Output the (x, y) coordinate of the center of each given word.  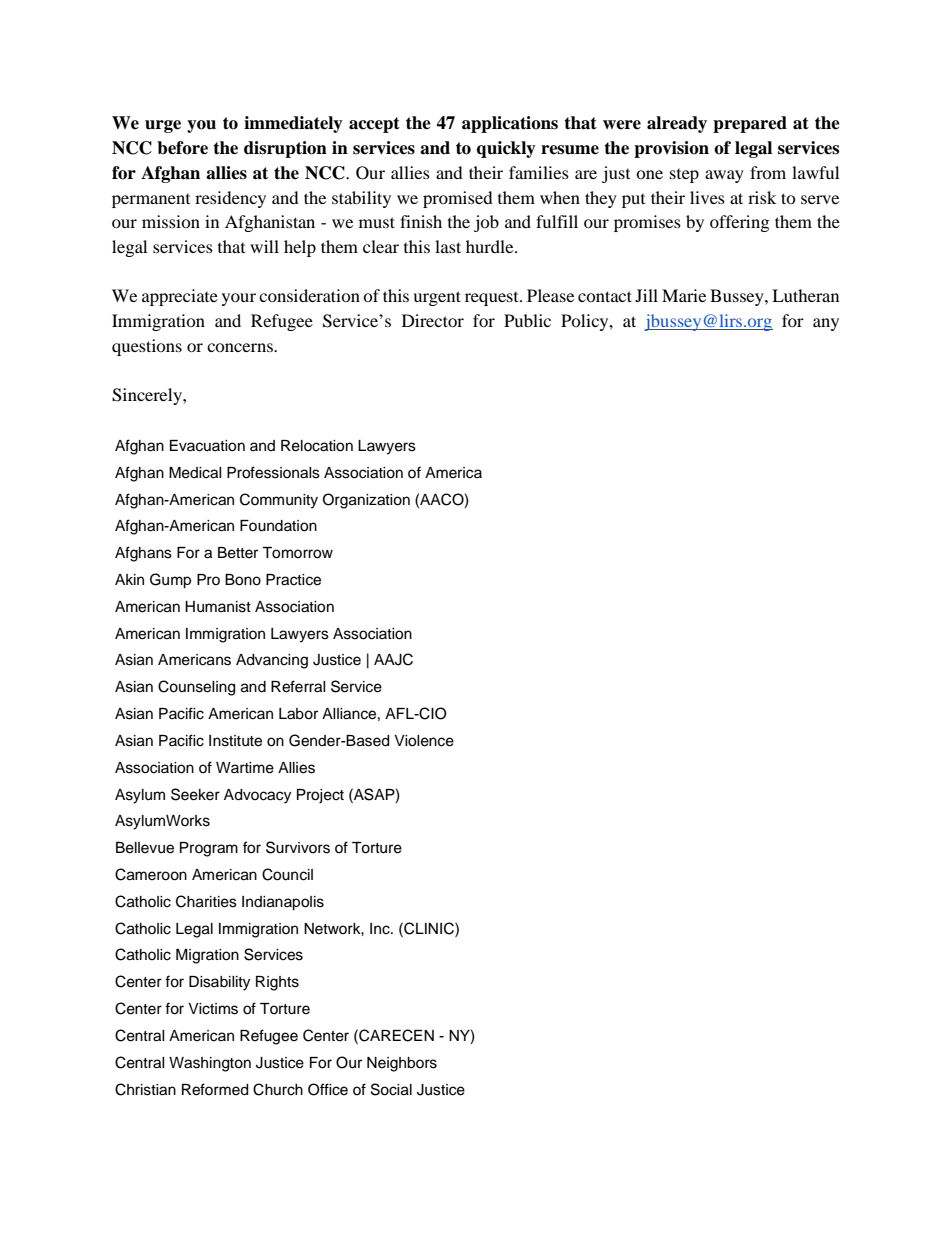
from (768, 172)
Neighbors (402, 1064)
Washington (210, 1064)
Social (391, 1089)
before (182, 148)
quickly (506, 149)
